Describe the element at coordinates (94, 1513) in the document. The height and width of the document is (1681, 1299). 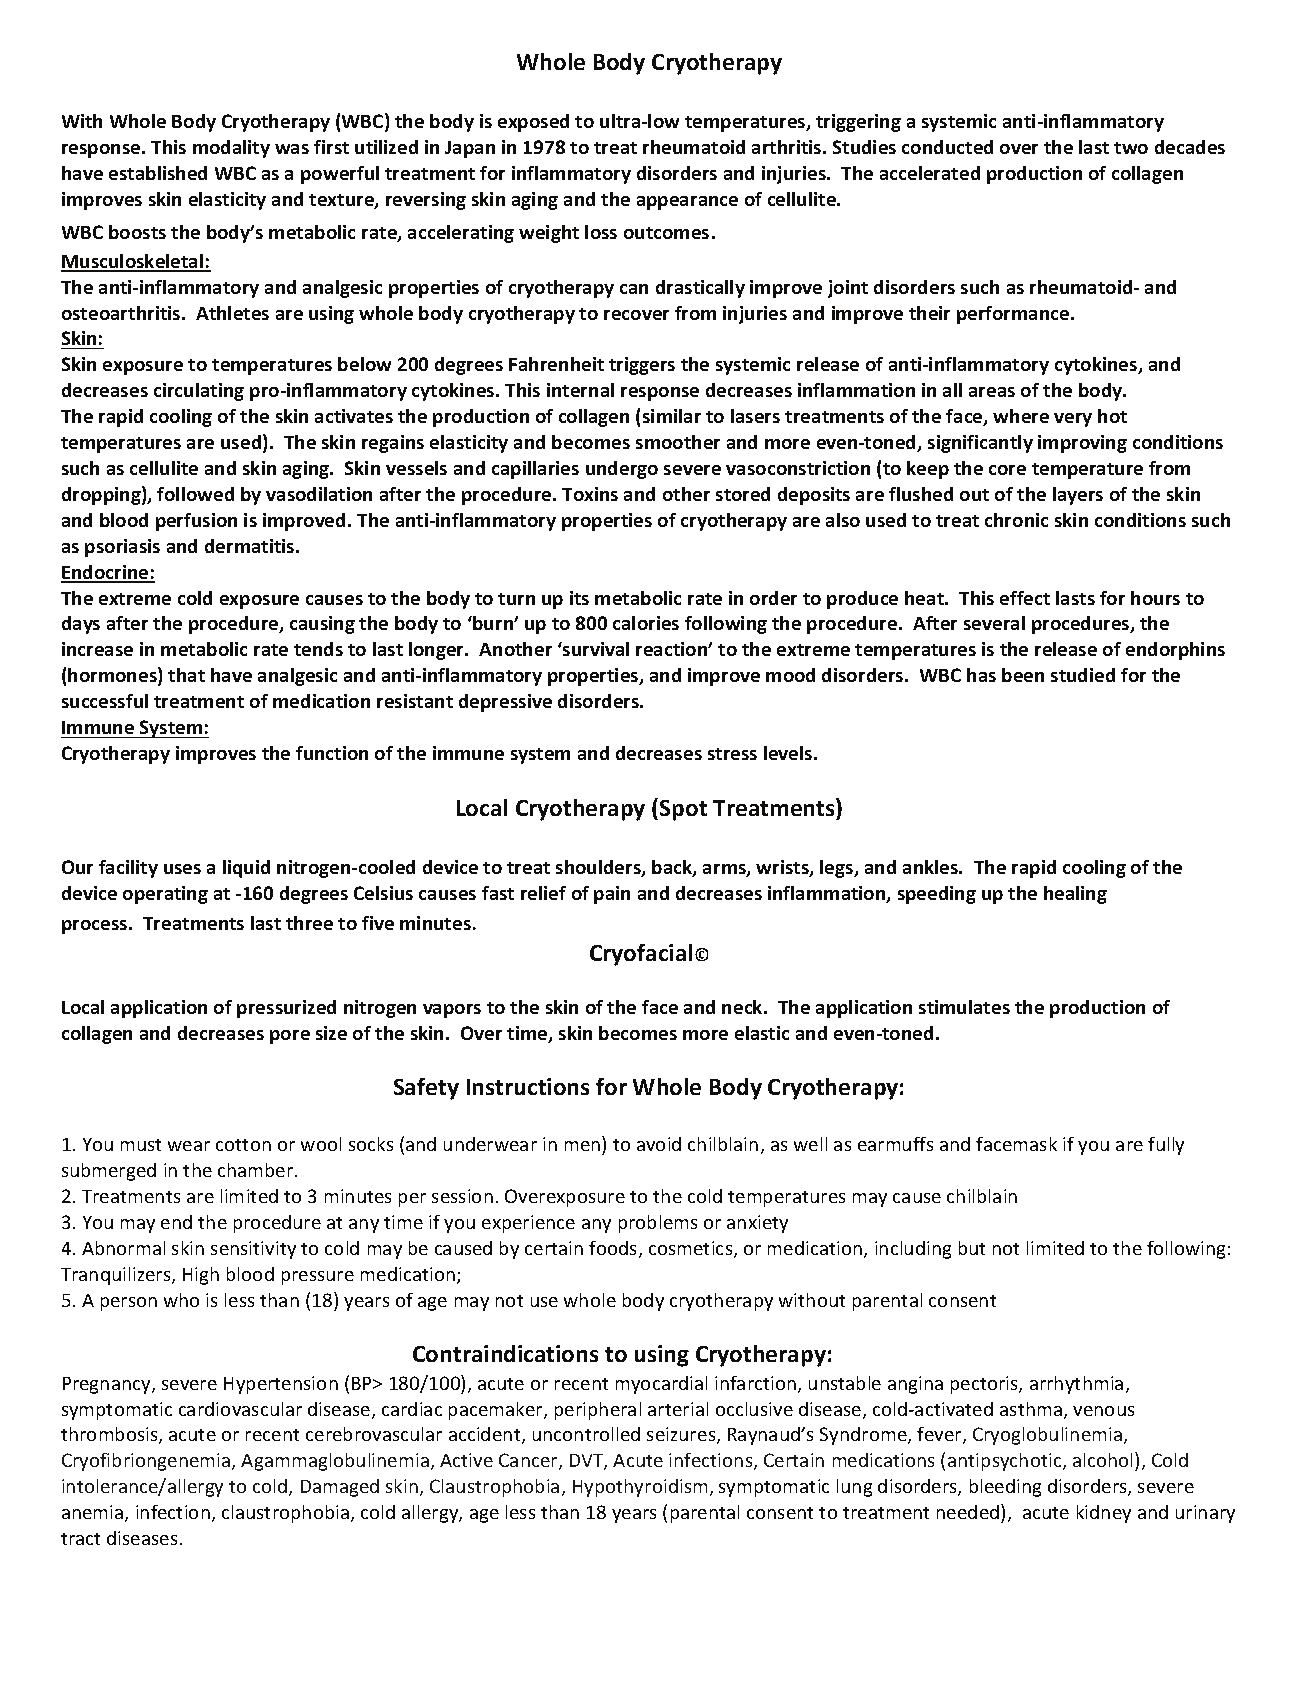
I see `anemia` at that location.
